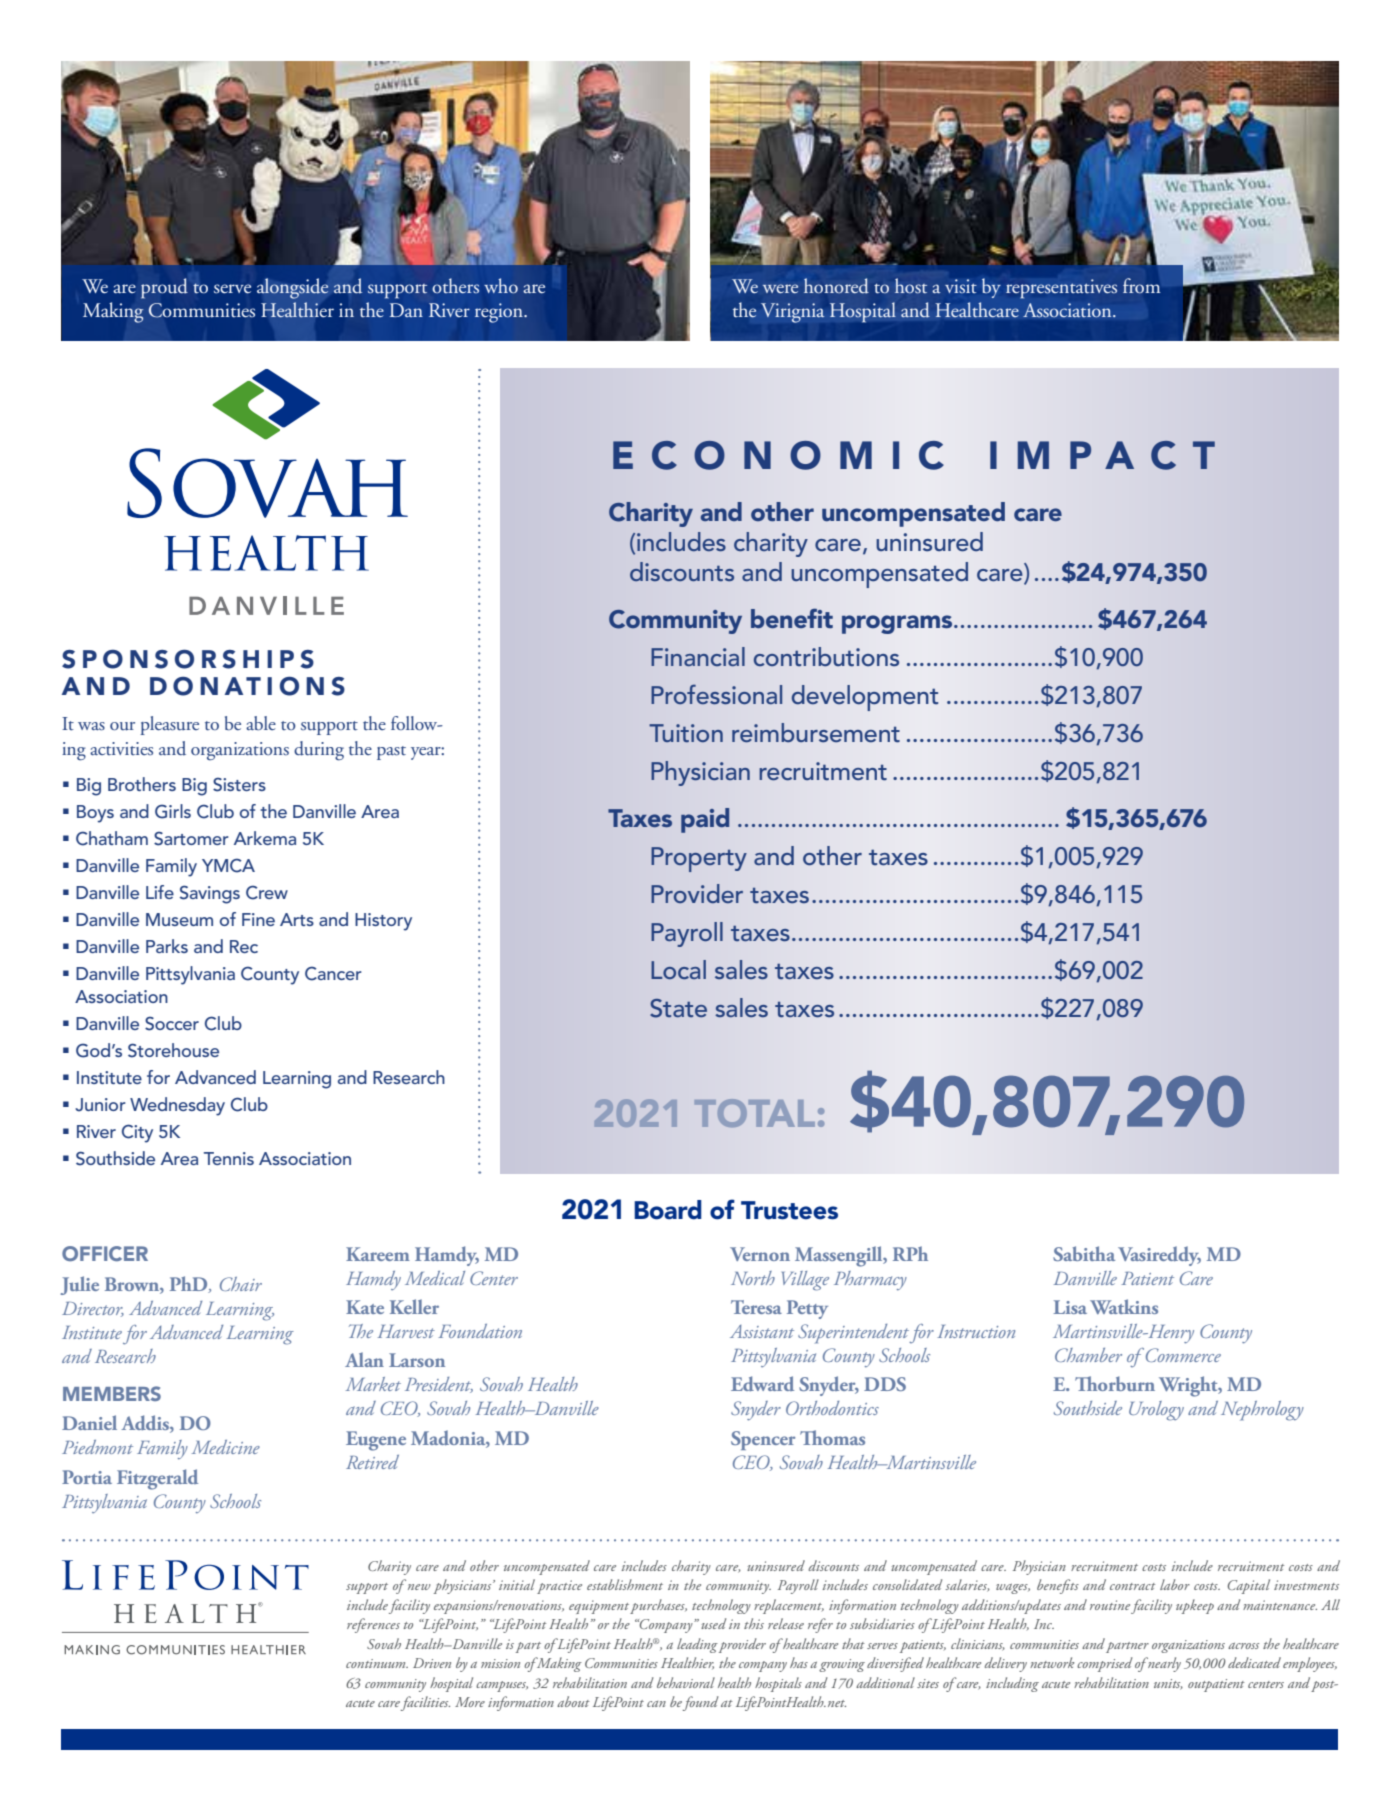  What do you see at coordinates (780, 288) in the screenshot?
I see `were` at bounding box center [780, 288].
